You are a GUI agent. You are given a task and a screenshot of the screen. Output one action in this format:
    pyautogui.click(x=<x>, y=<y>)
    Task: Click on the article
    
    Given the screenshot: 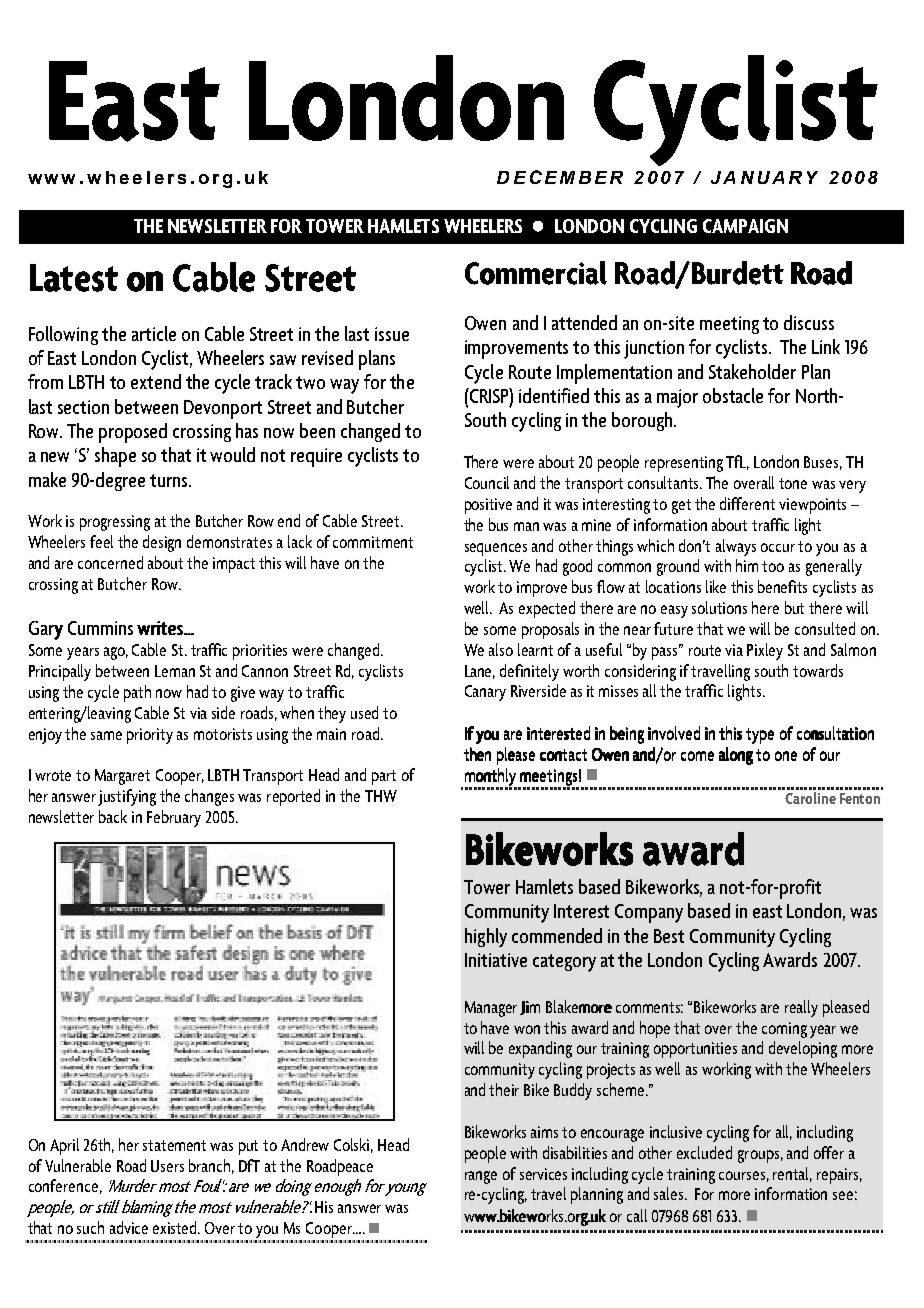 What is the action you would take?
    pyautogui.click(x=154, y=333)
